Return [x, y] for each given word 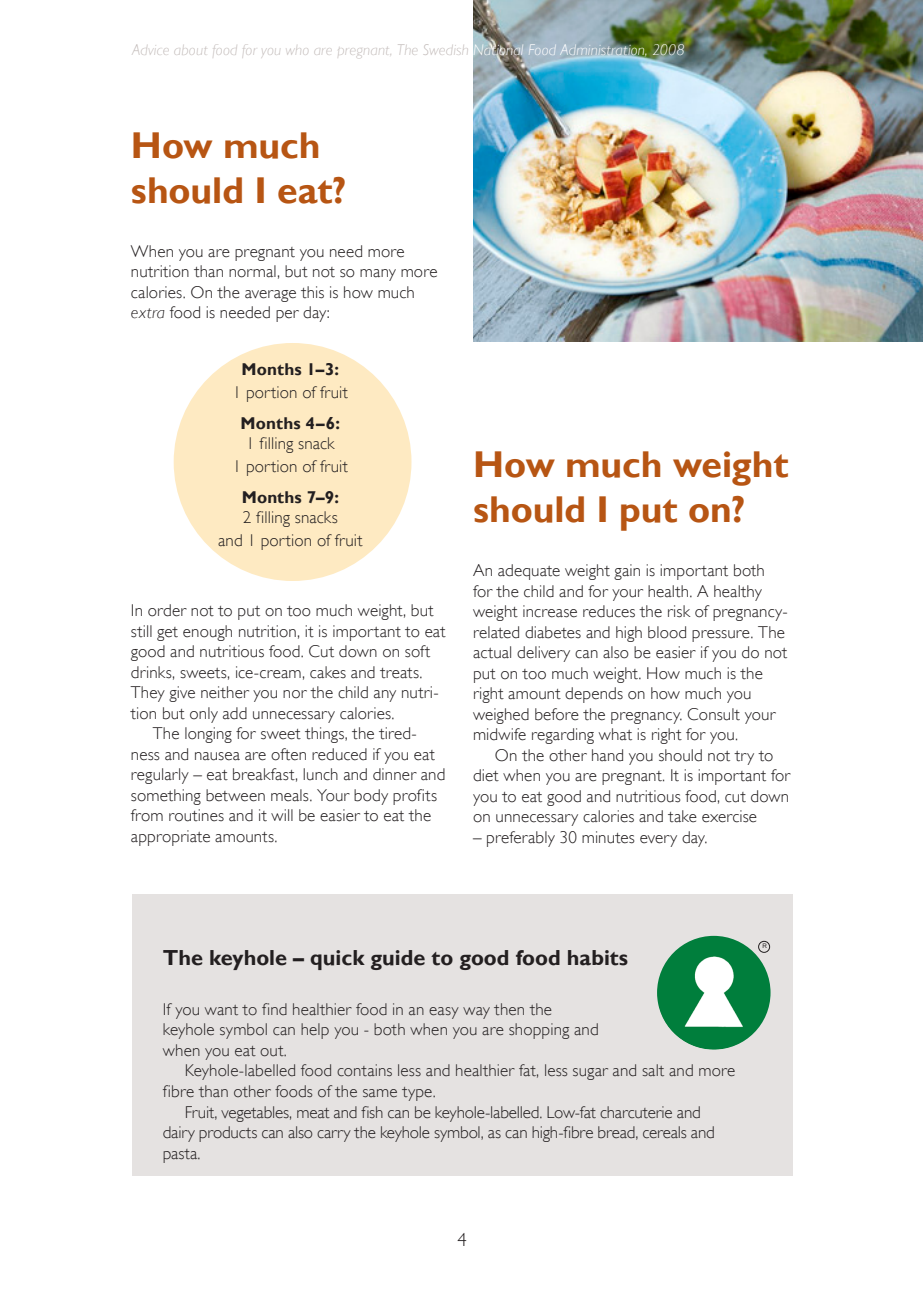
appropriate [170, 838]
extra [148, 313]
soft [417, 651]
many [378, 275]
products [228, 1134]
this [312, 292]
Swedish [445, 49]
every [658, 841]
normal [252, 271]
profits [415, 797]
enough [207, 633]
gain [627, 572]
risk [679, 611]
